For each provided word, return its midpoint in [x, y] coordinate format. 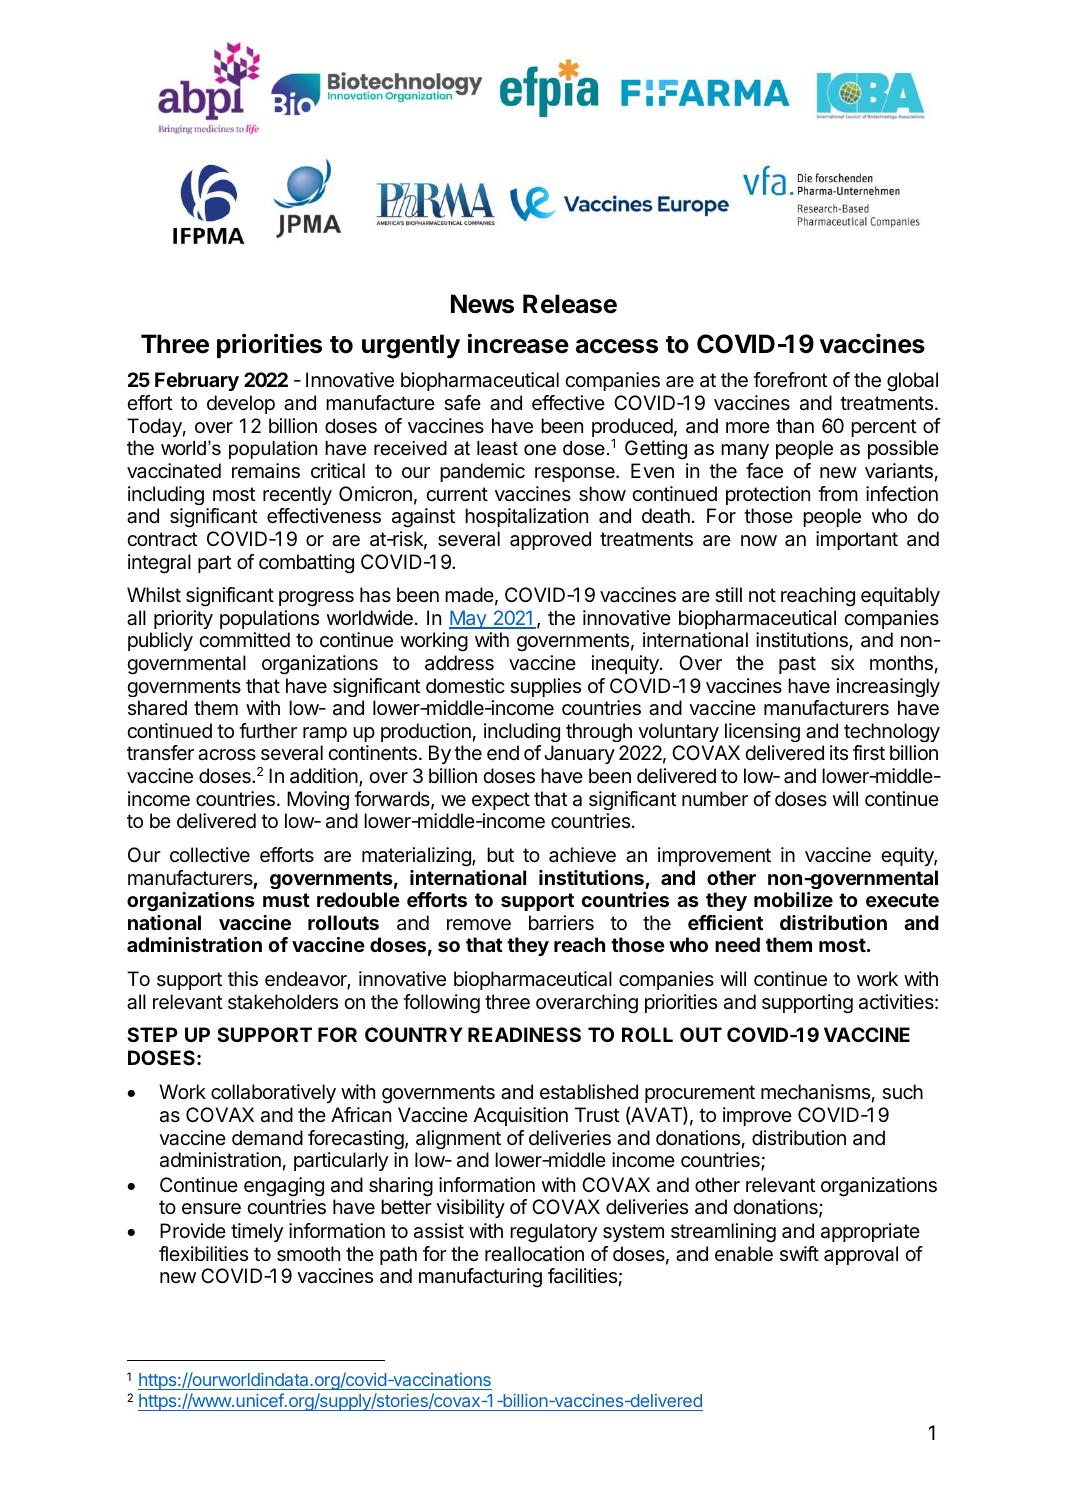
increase [518, 343]
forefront [790, 380]
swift [799, 1253]
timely [257, 1232]
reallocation [534, 1254]
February [197, 381]
